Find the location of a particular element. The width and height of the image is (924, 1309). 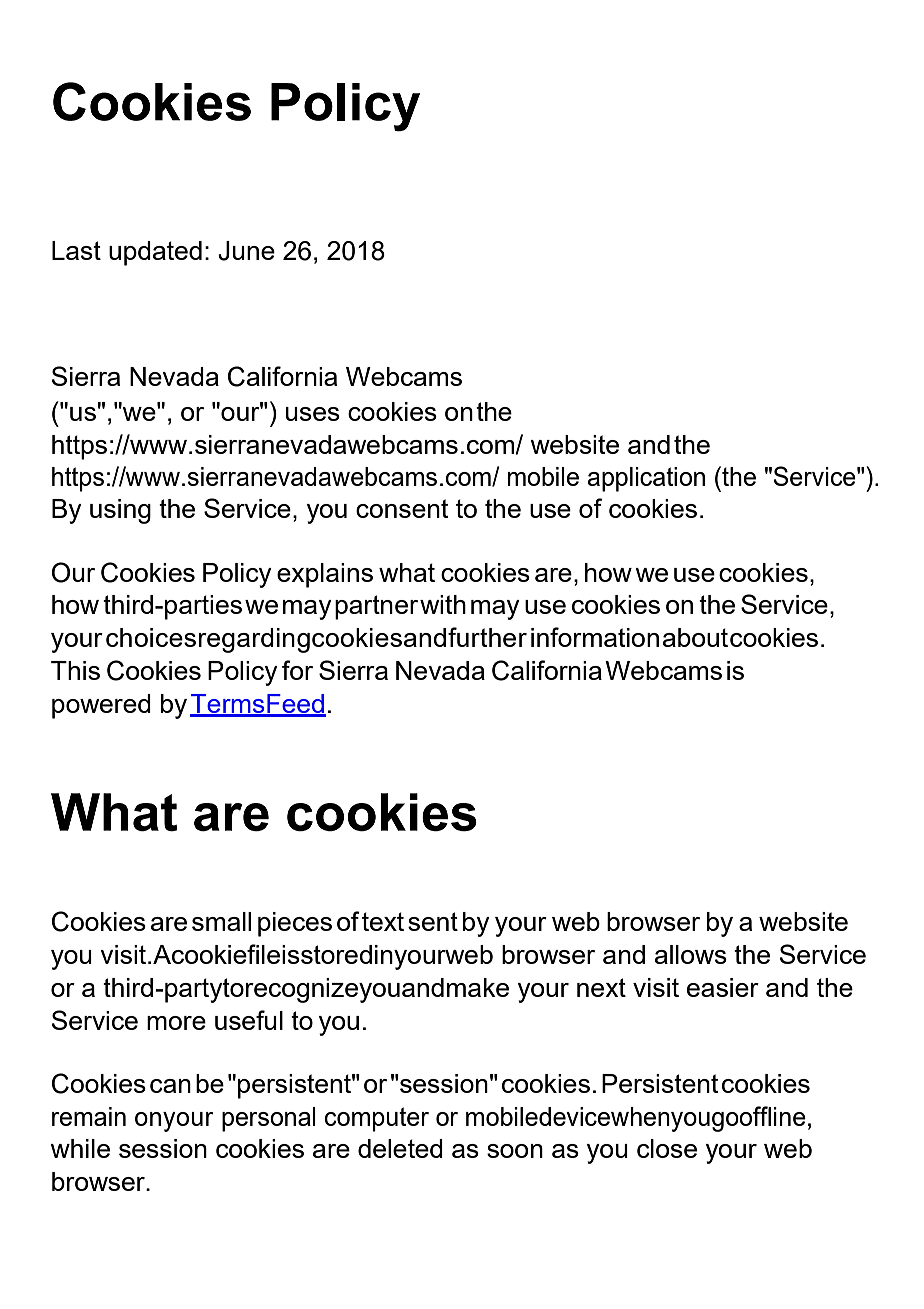

application is located at coordinates (646, 479).
